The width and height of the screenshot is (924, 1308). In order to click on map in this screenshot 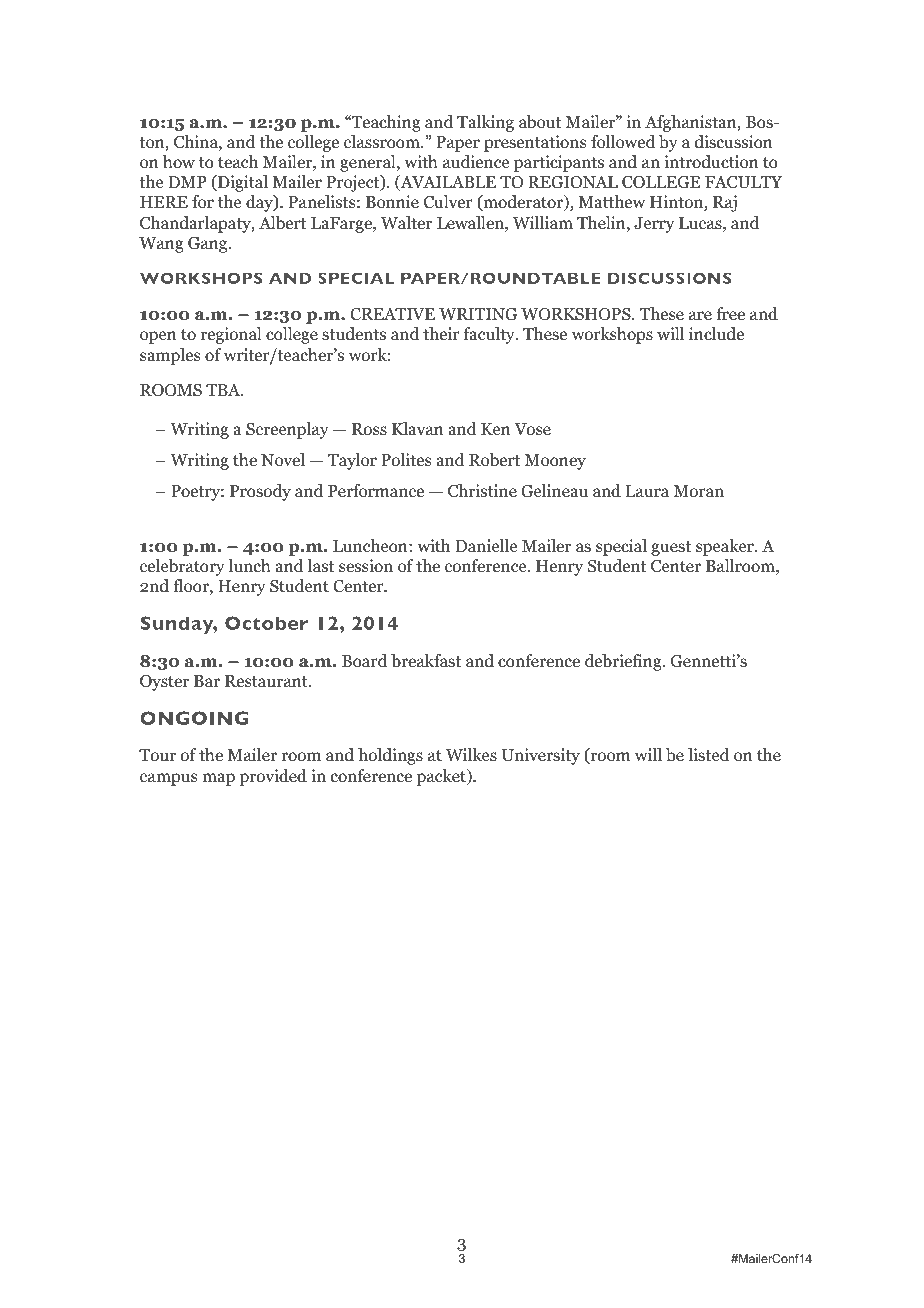, I will do `click(218, 779)`.
